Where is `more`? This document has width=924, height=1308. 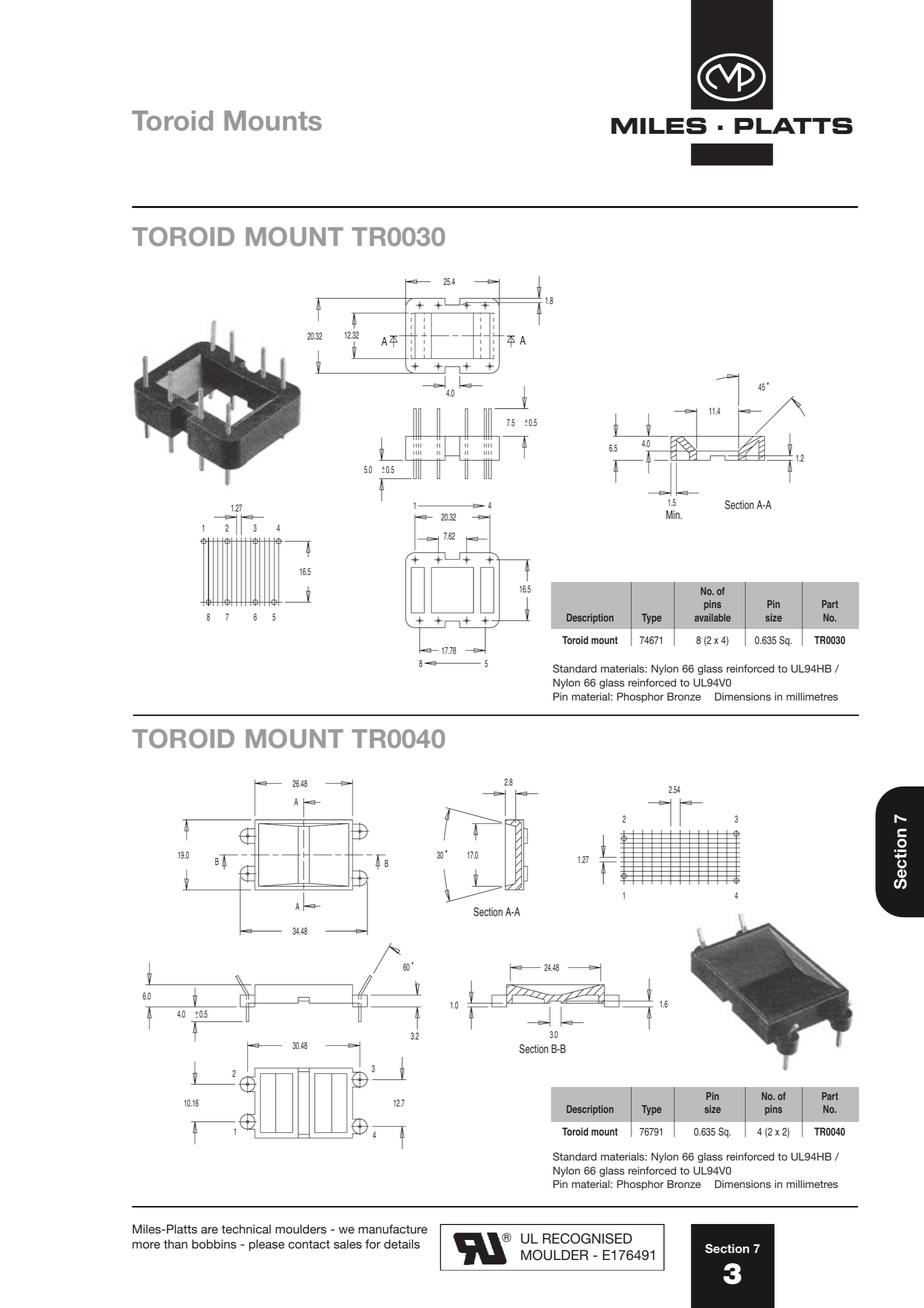 more is located at coordinates (146, 1245).
